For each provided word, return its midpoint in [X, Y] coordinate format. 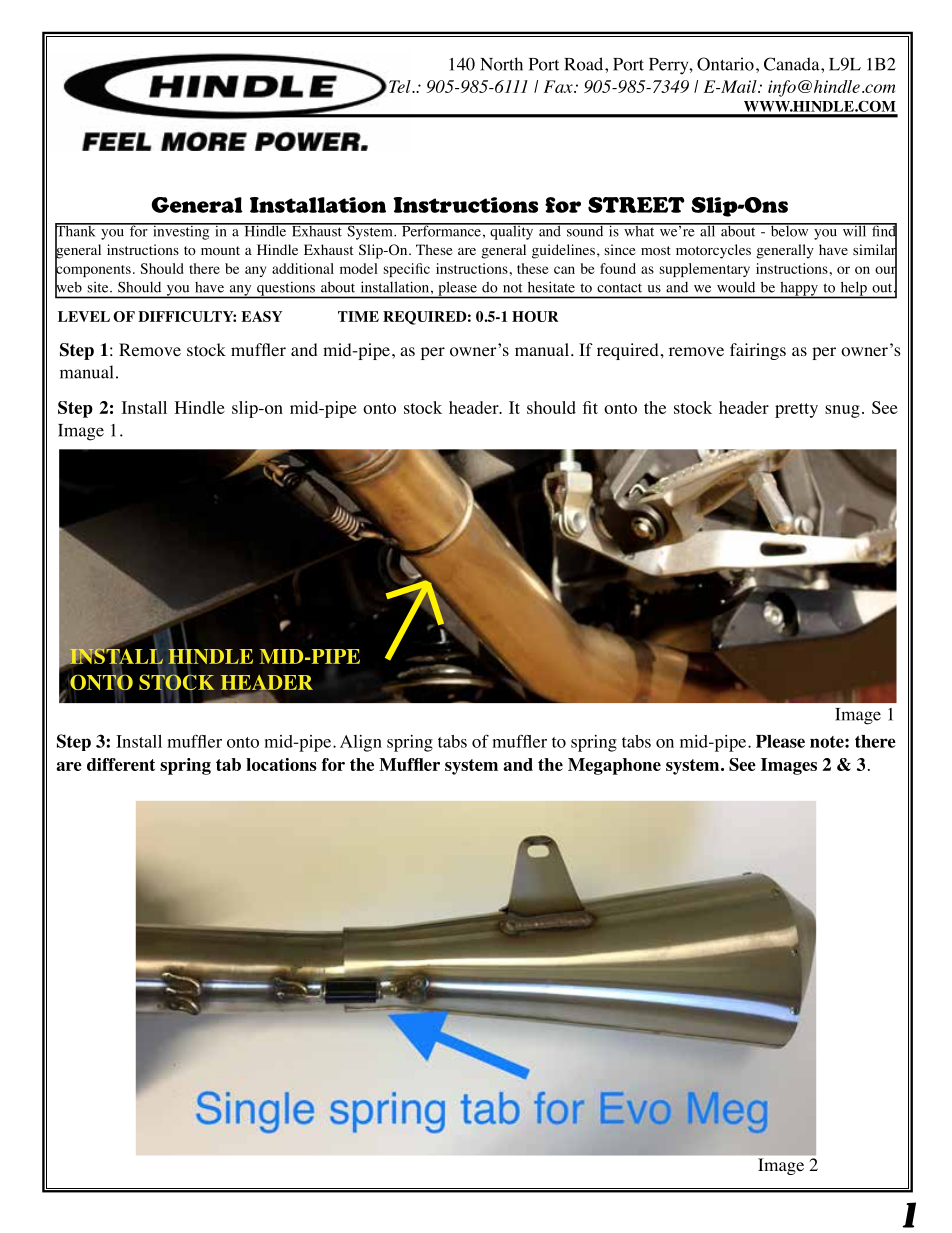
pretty [796, 410]
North [501, 64]
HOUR [535, 316]
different [121, 764]
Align [361, 743]
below [789, 230]
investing [181, 231]
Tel [401, 86]
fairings [758, 351]
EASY [261, 316]
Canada [793, 64]
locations [281, 764]
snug [842, 411]
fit [590, 407]
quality [512, 231]
